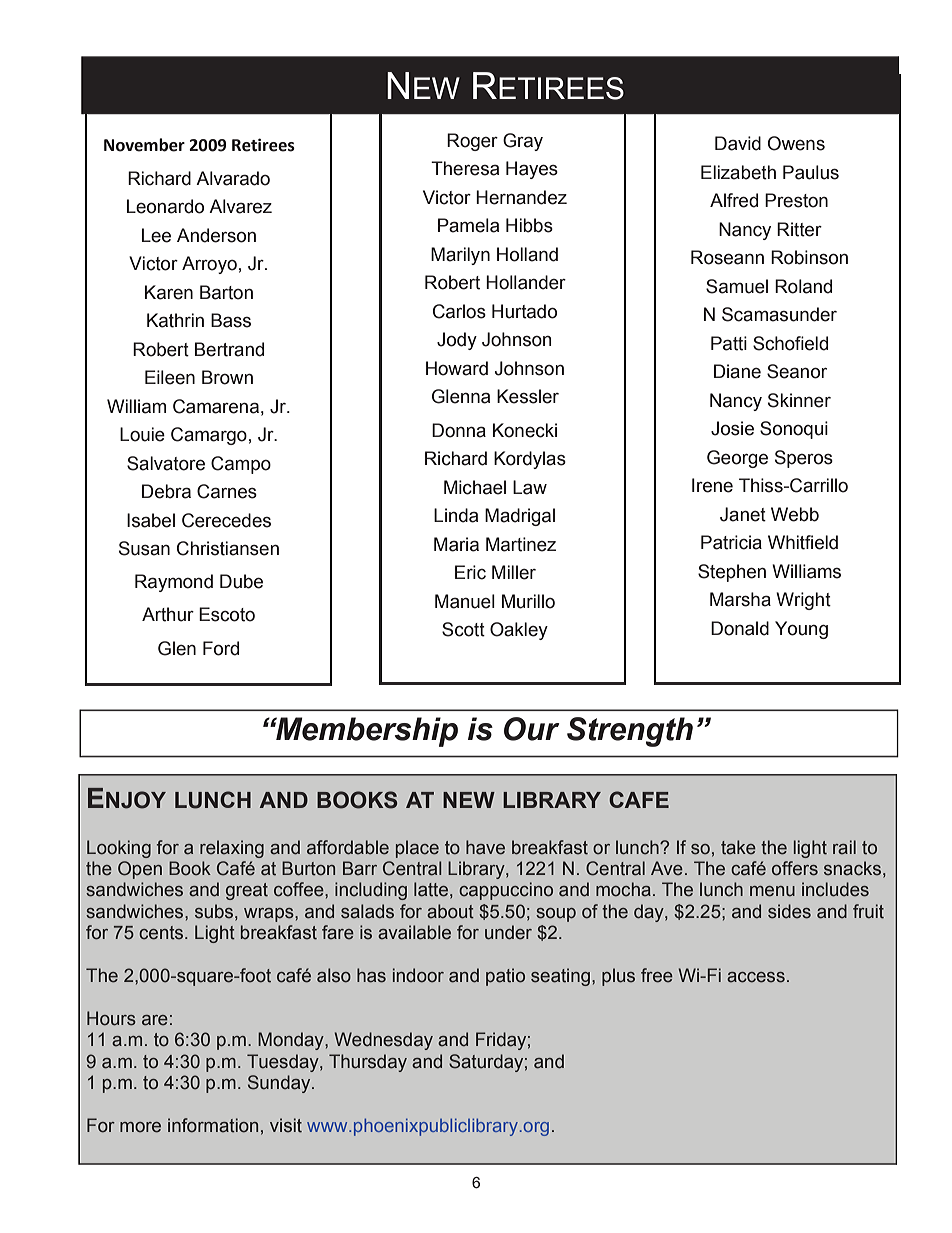  Describe the element at coordinates (737, 459) in the screenshot. I see `George` at that location.
